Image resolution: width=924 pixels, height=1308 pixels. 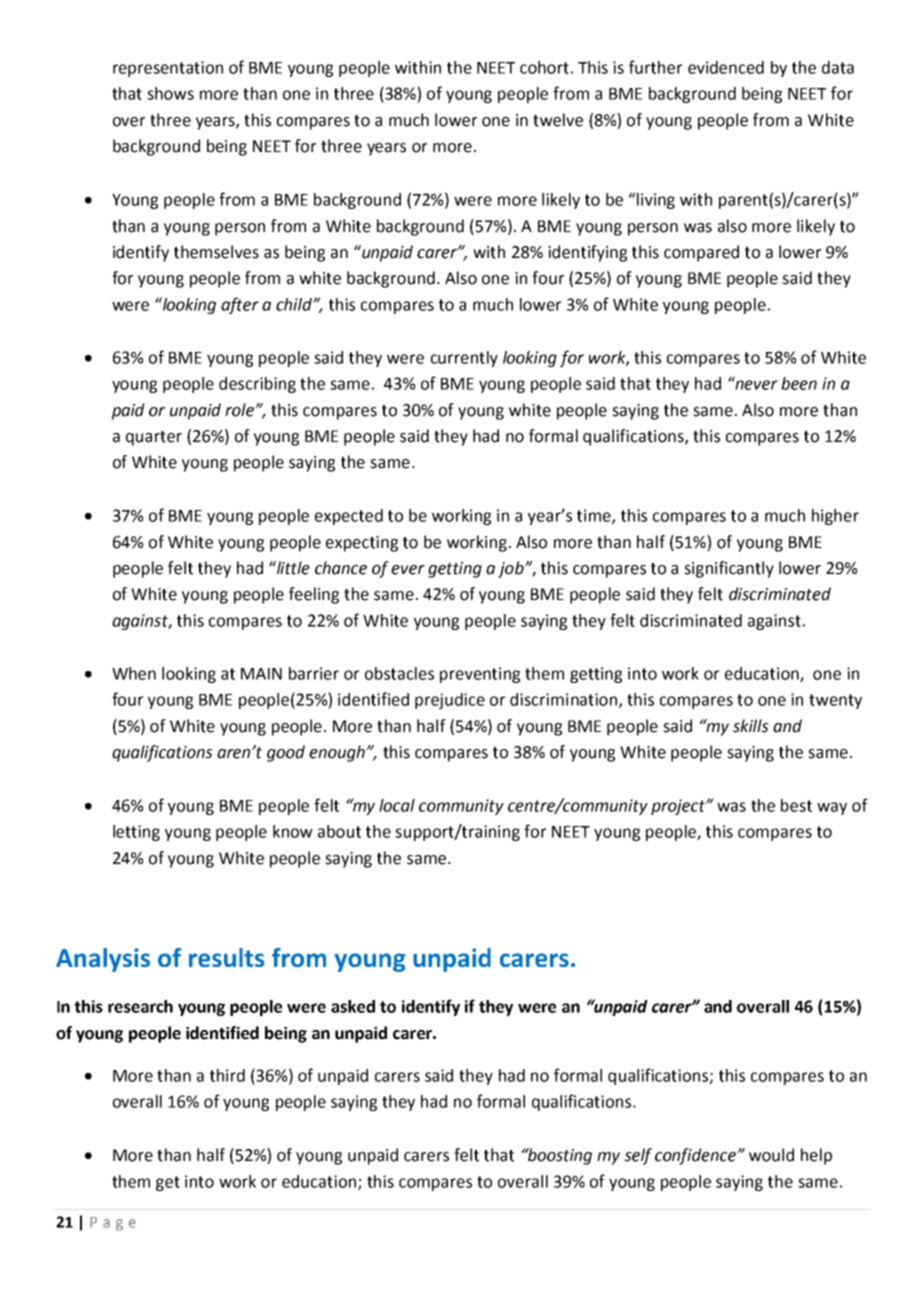 I want to click on letting, so click(x=136, y=833).
